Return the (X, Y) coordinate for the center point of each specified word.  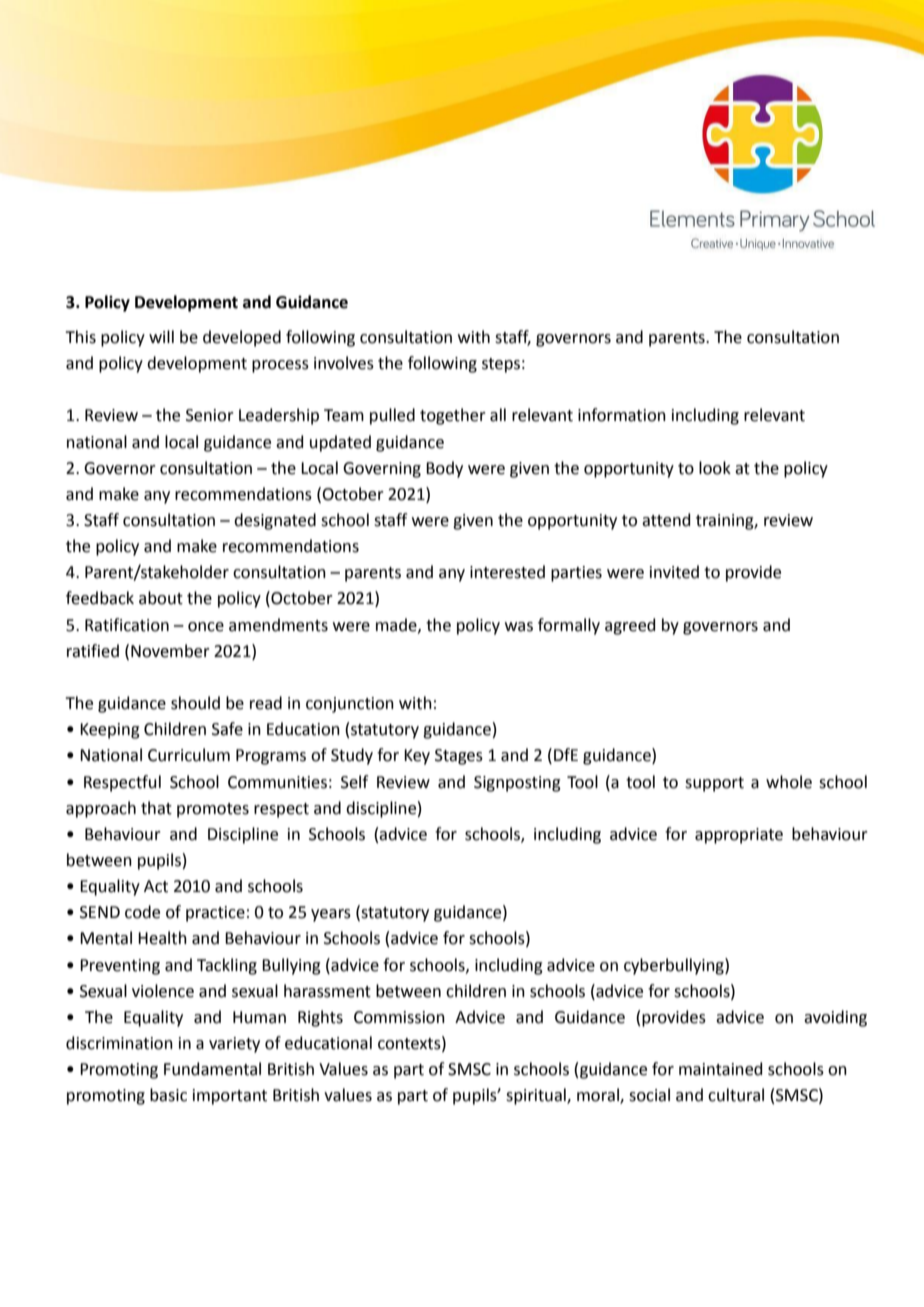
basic (168, 1095)
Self (354, 782)
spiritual (537, 1096)
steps (501, 365)
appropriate (739, 836)
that (156, 808)
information (622, 415)
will (161, 336)
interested (507, 572)
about (161, 598)
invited (674, 572)
